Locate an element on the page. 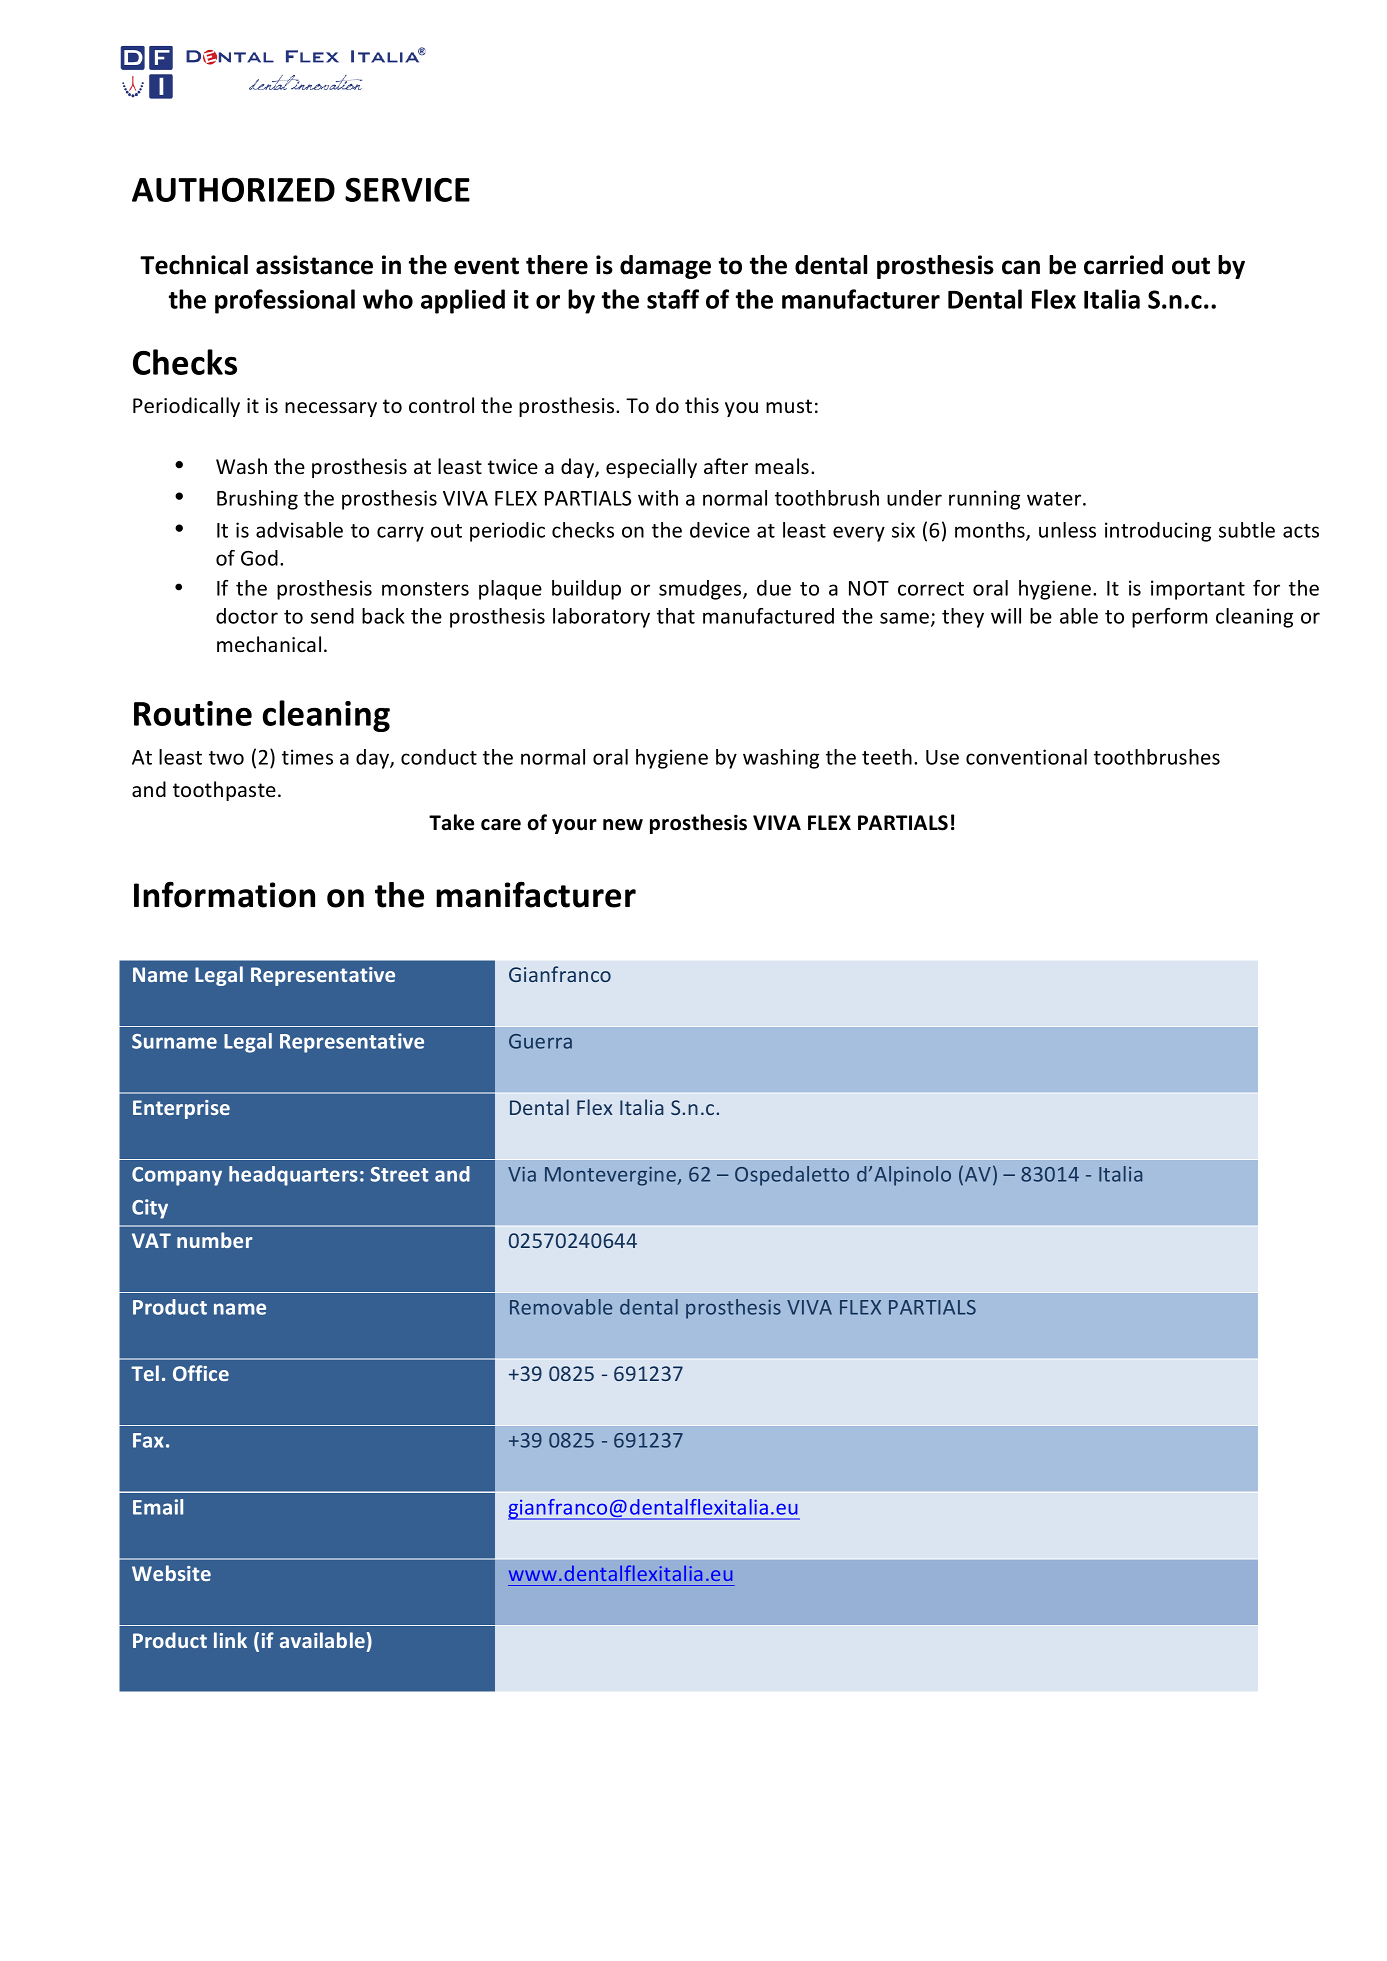  conventional is located at coordinates (1026, 757).
